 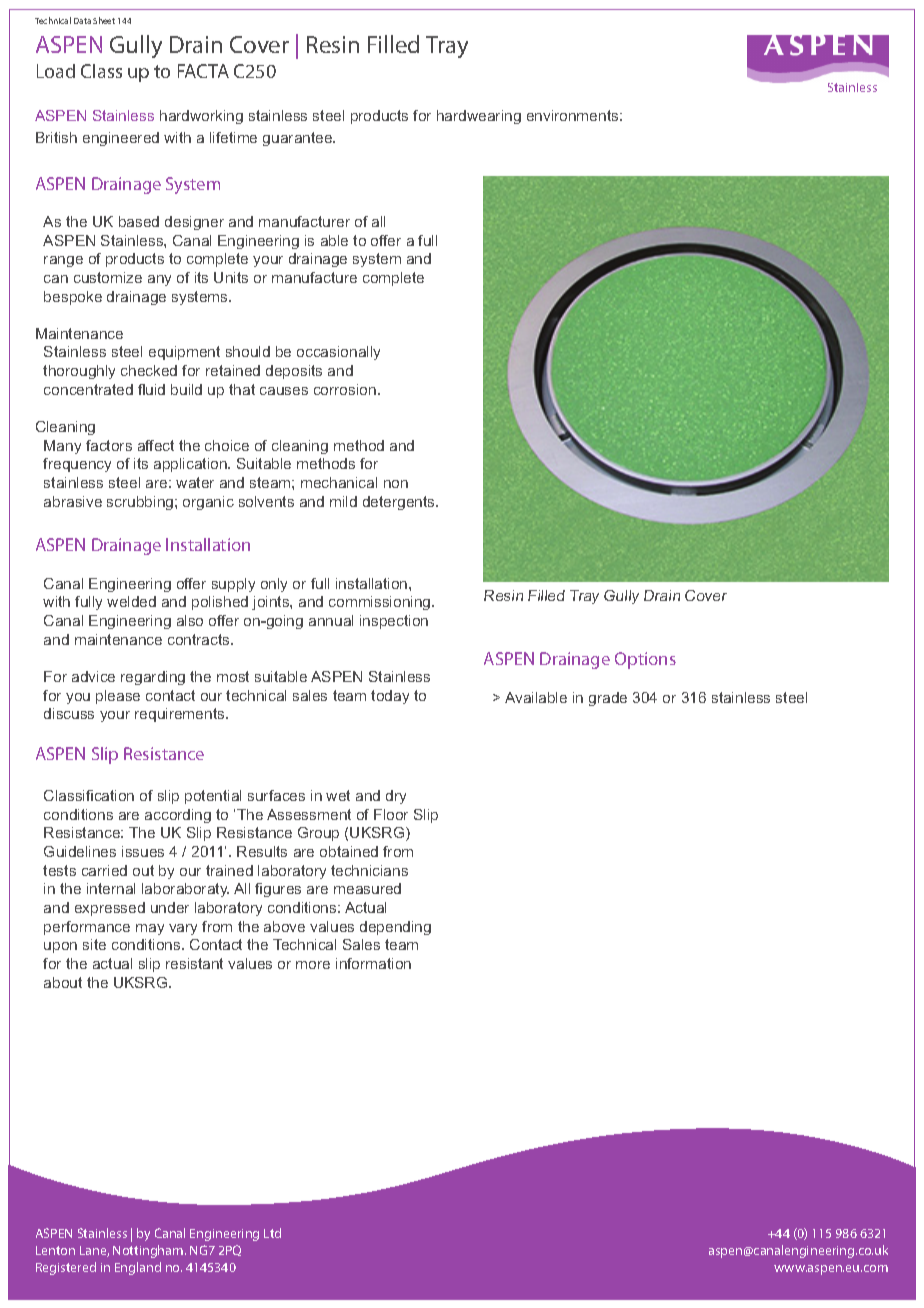 I want to click on Ltd, so click(x=272, y=1233).
